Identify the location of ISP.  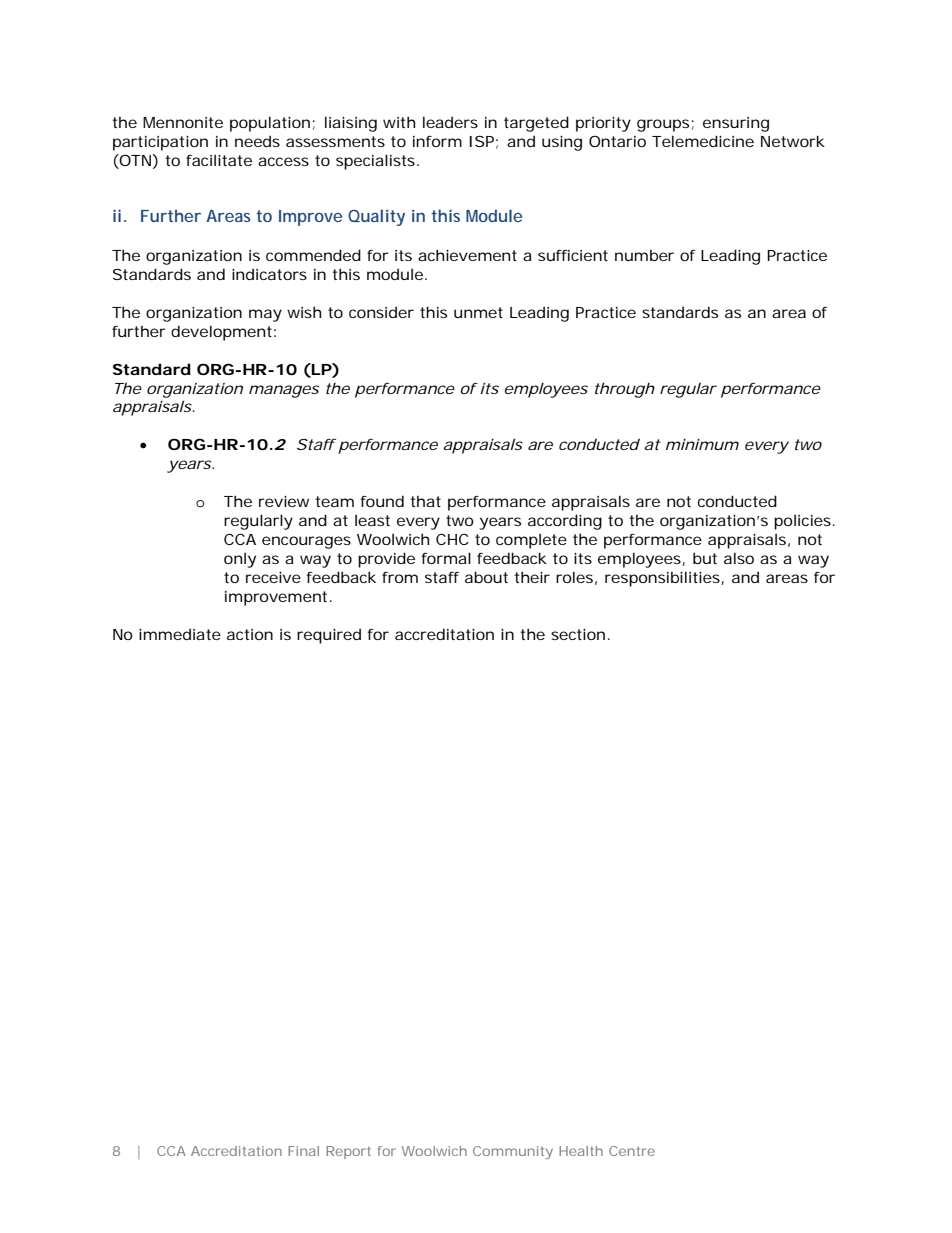
(484, 142).
